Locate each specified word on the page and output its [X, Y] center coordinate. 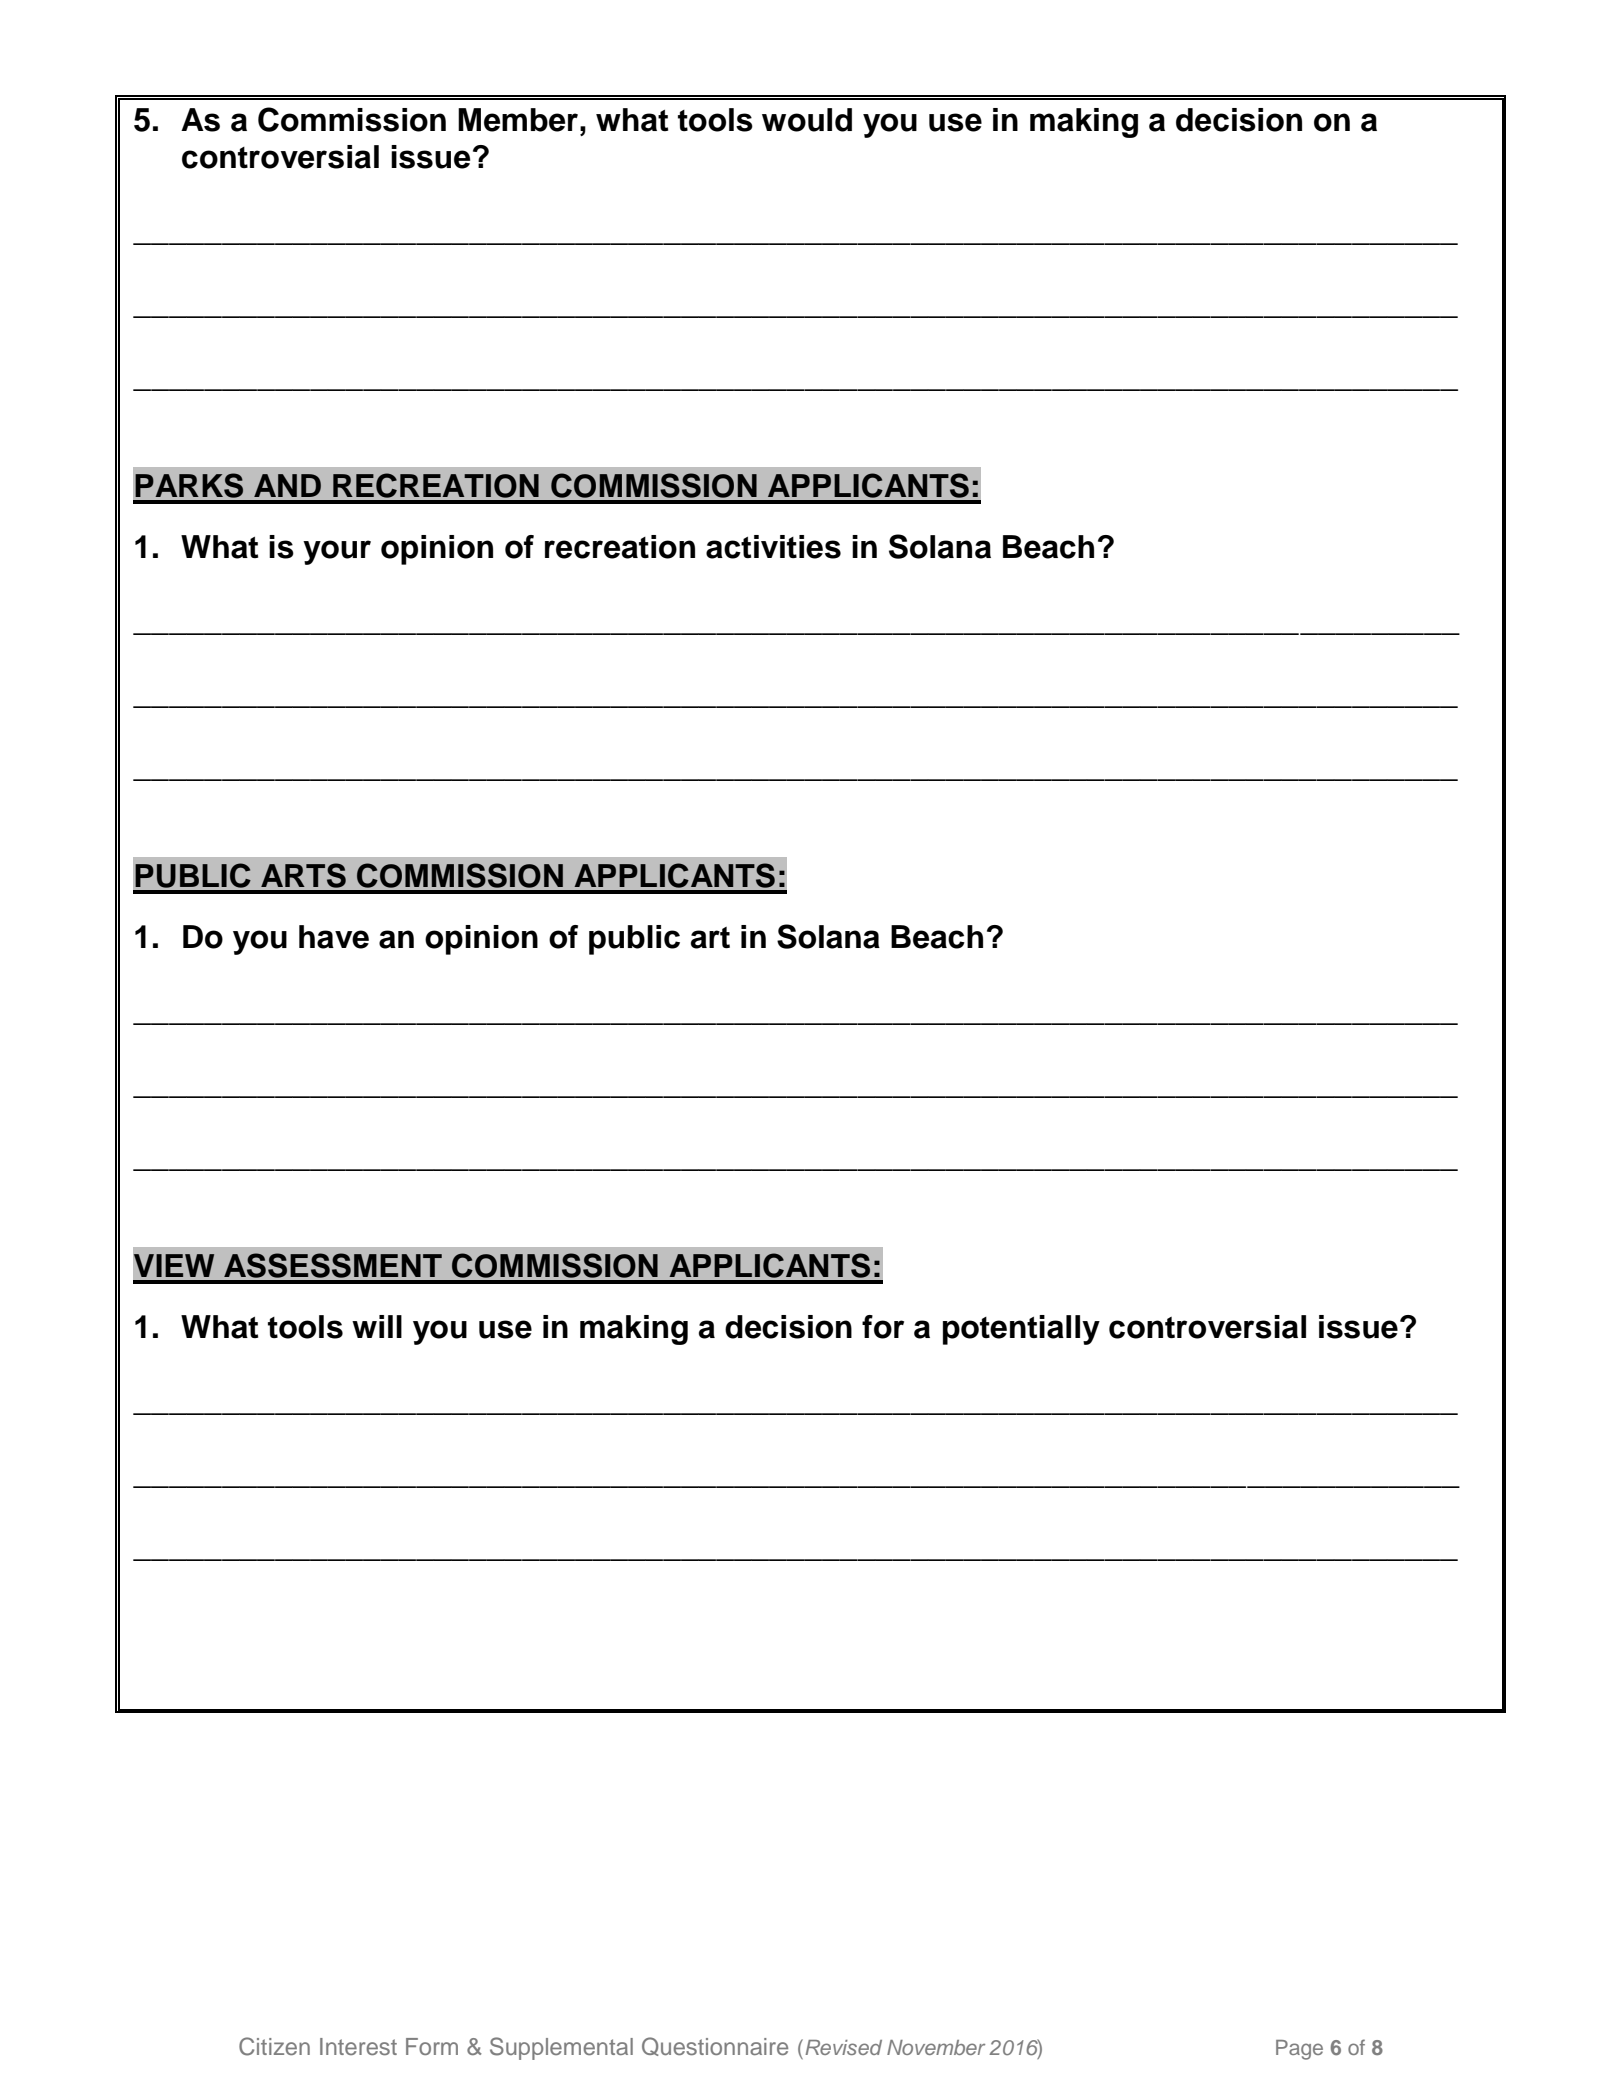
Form [432, 2046]
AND [287, 485]
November [936, 2047]
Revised [843, 2047]
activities [773, 547]
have [334, 937]
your [337, 552]
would [807, 120]
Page [1299, 2050]
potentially [1021, 1330]
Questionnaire [715, 2046]
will [377, 1326]
